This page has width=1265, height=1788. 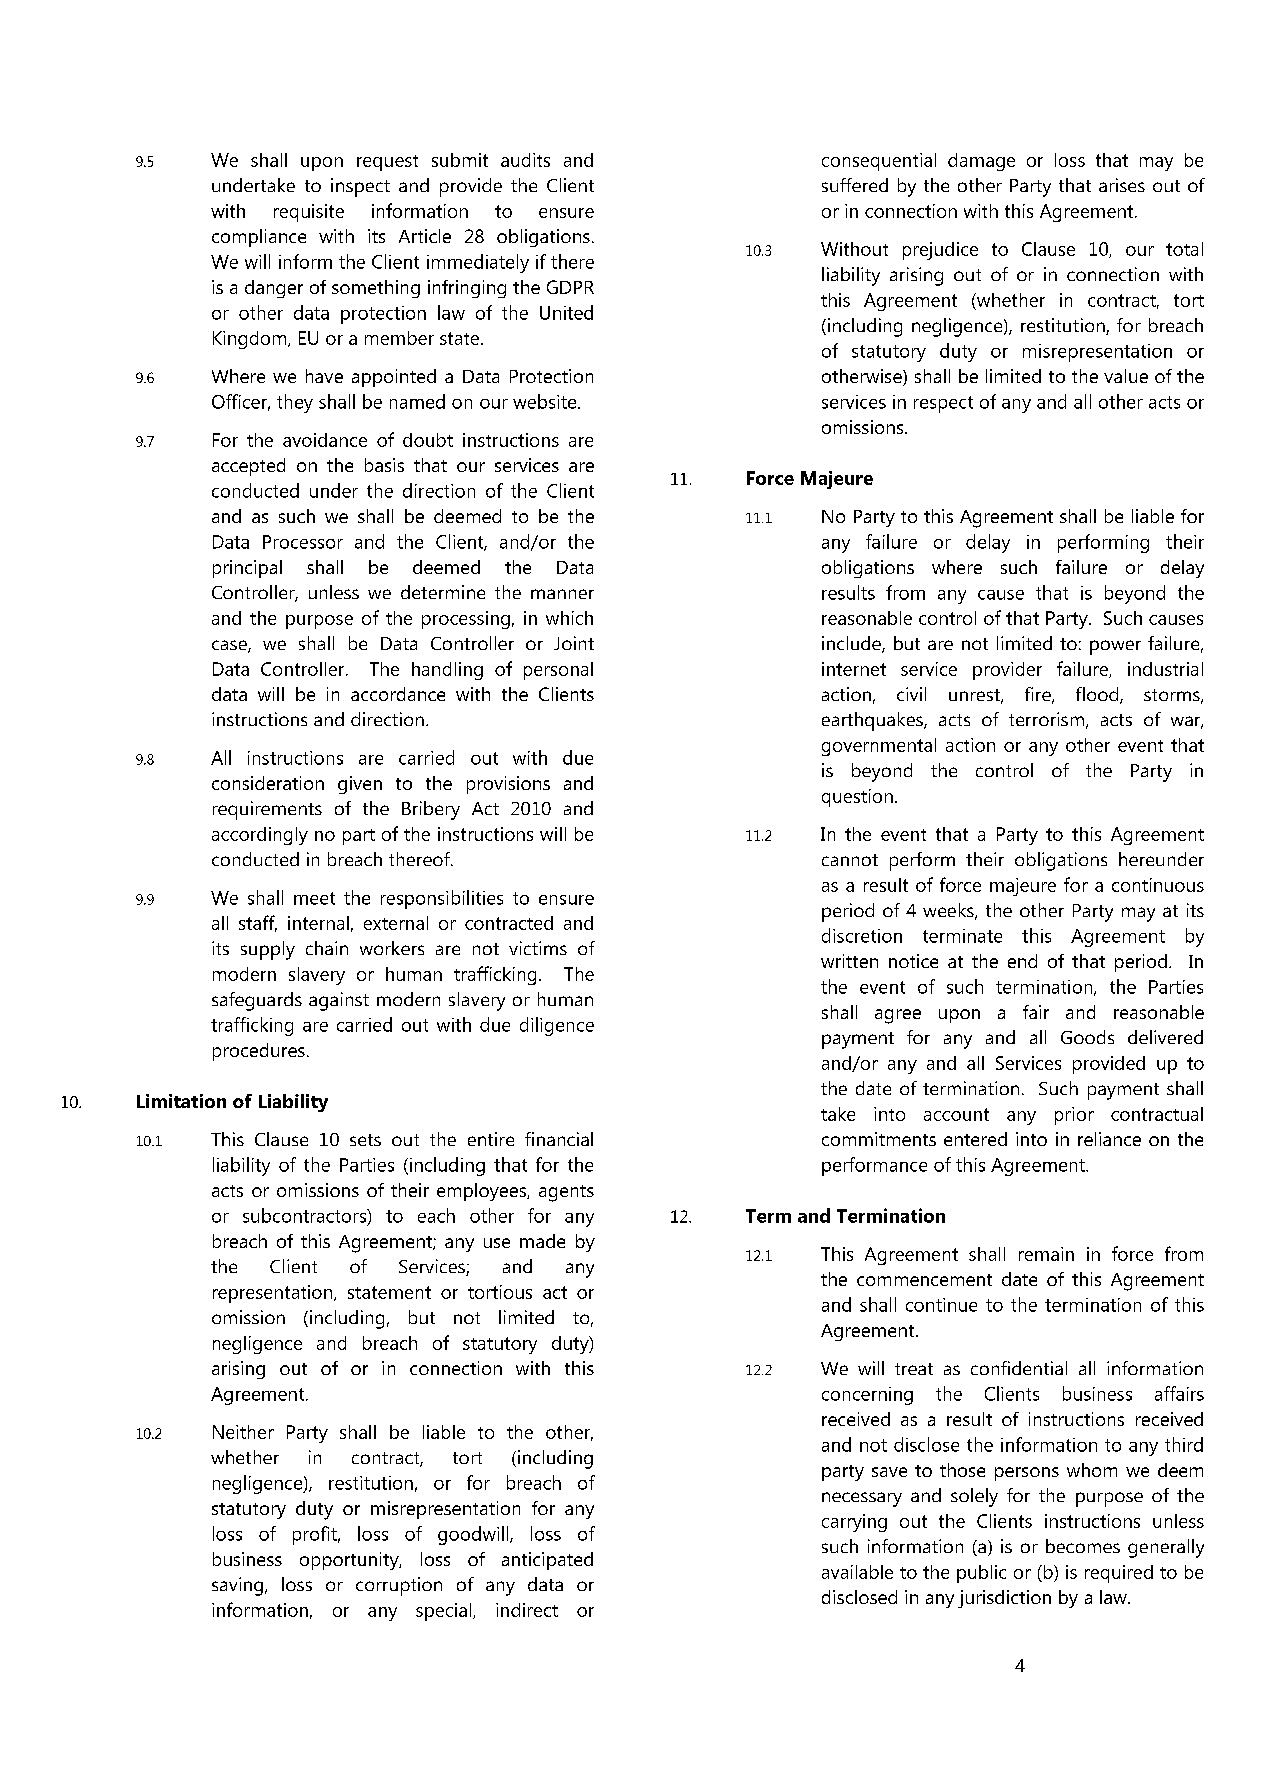 What do you see at coordinates (1122, 185) in the page?
I see `arises` at bounding box center [1122, 185].
